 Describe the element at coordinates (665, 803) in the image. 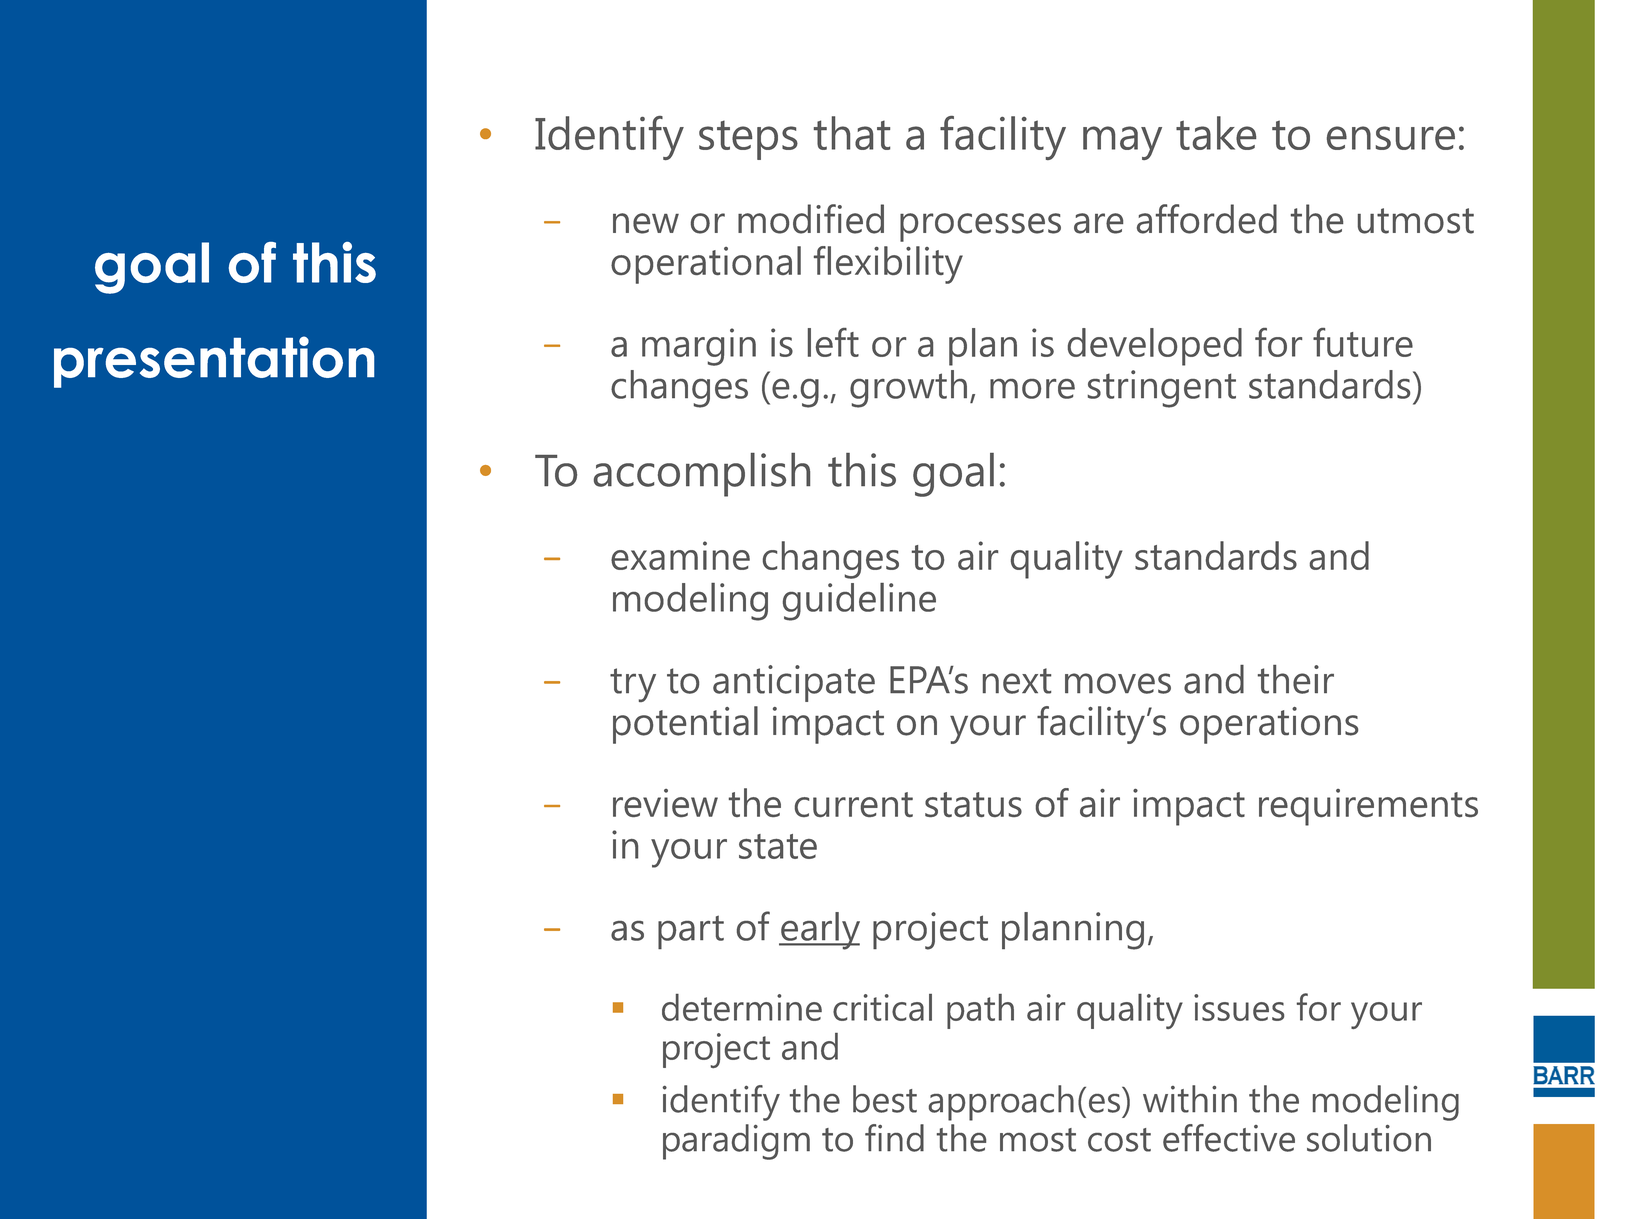

I see `review` at that location.
